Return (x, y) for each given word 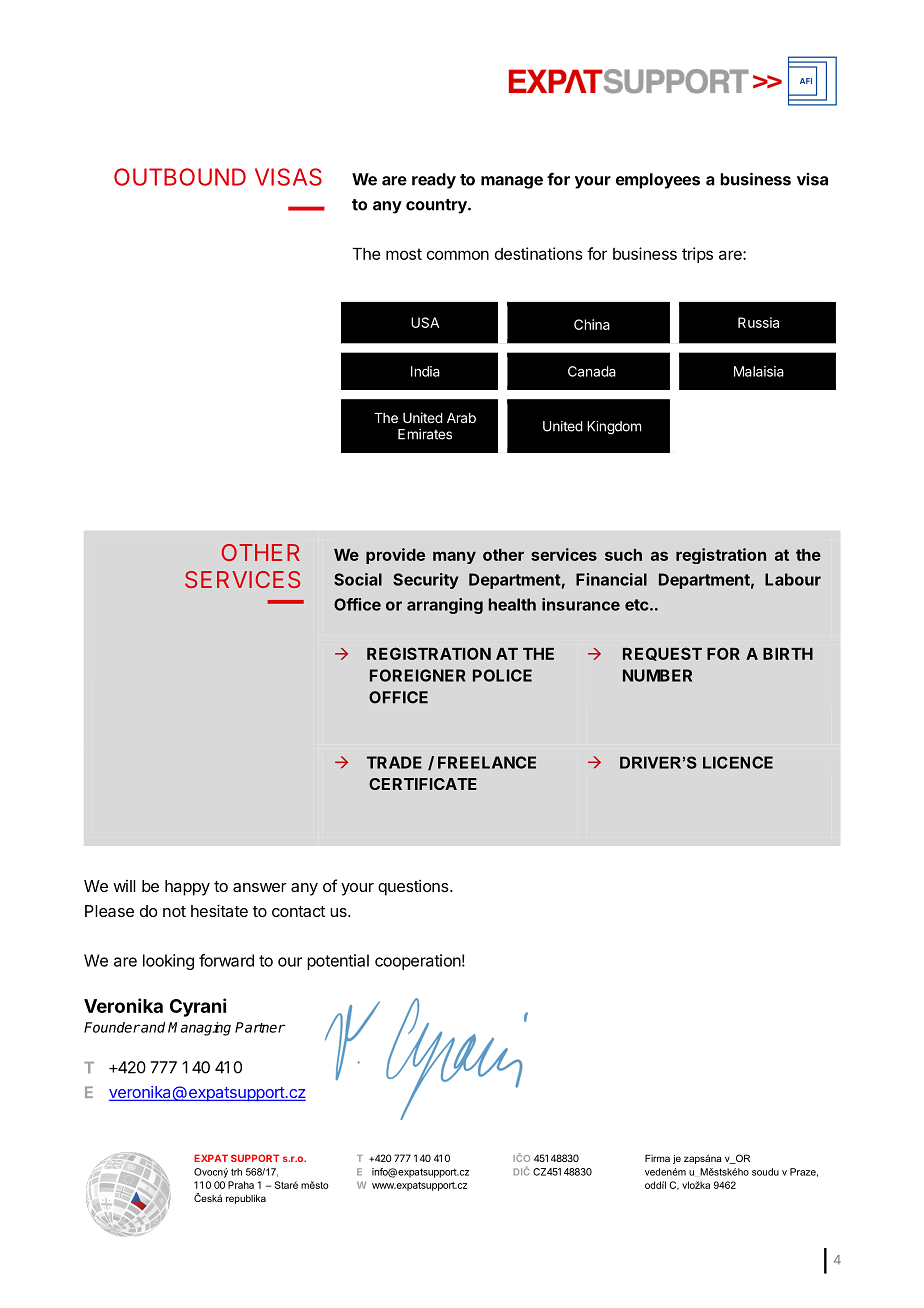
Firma (657, 1158)
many (454, 557)
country (437, 206)
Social (358, 579)
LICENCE (738, 762)
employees (658, 181)
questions (414, 887)
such (623, 555)
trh (236, 1172)
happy (187, 888)
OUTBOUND (180, 177)
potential (338, 962)
